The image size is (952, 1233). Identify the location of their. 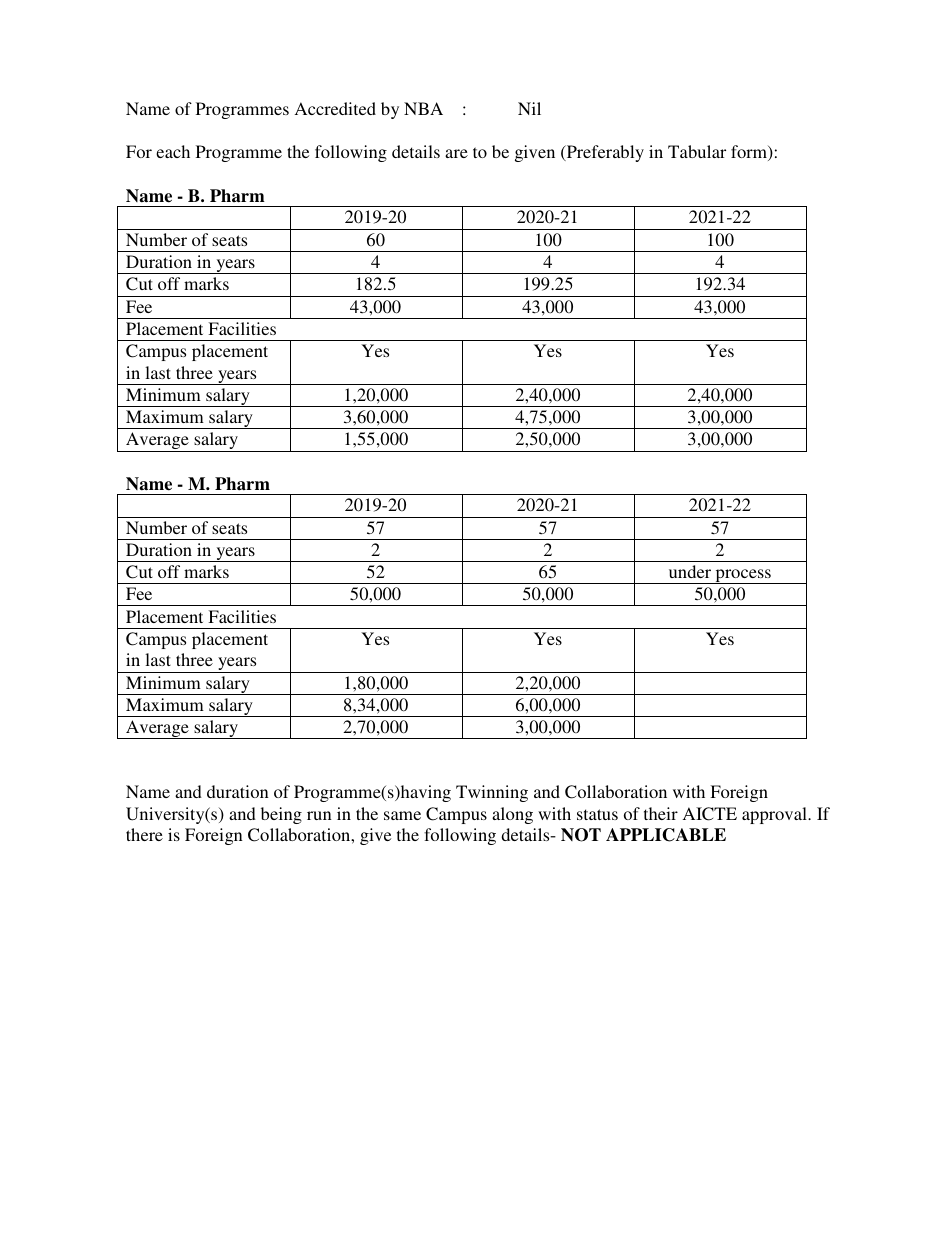
(661, 813).
